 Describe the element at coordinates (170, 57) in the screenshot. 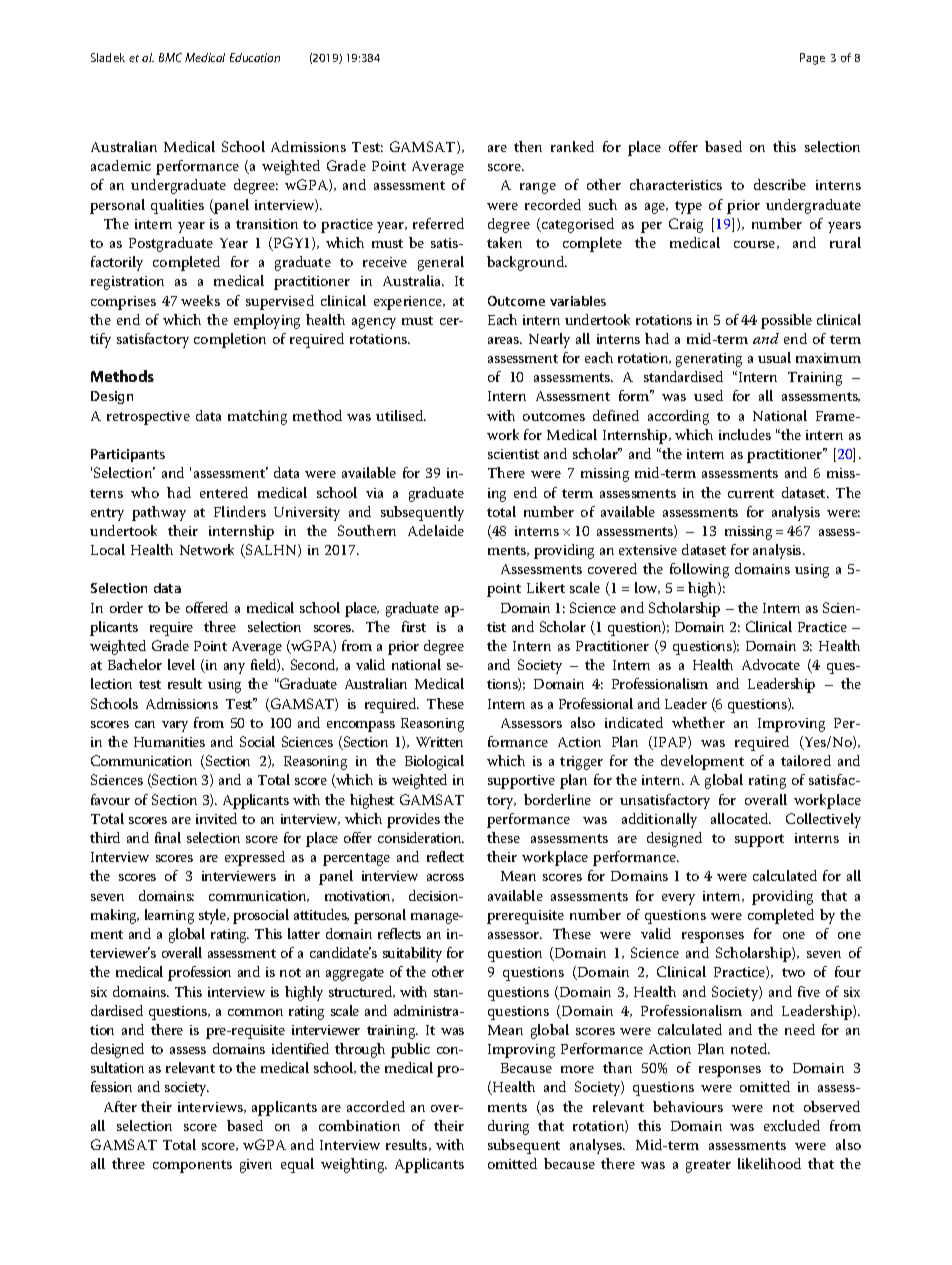

I see `BMC` at that location.
